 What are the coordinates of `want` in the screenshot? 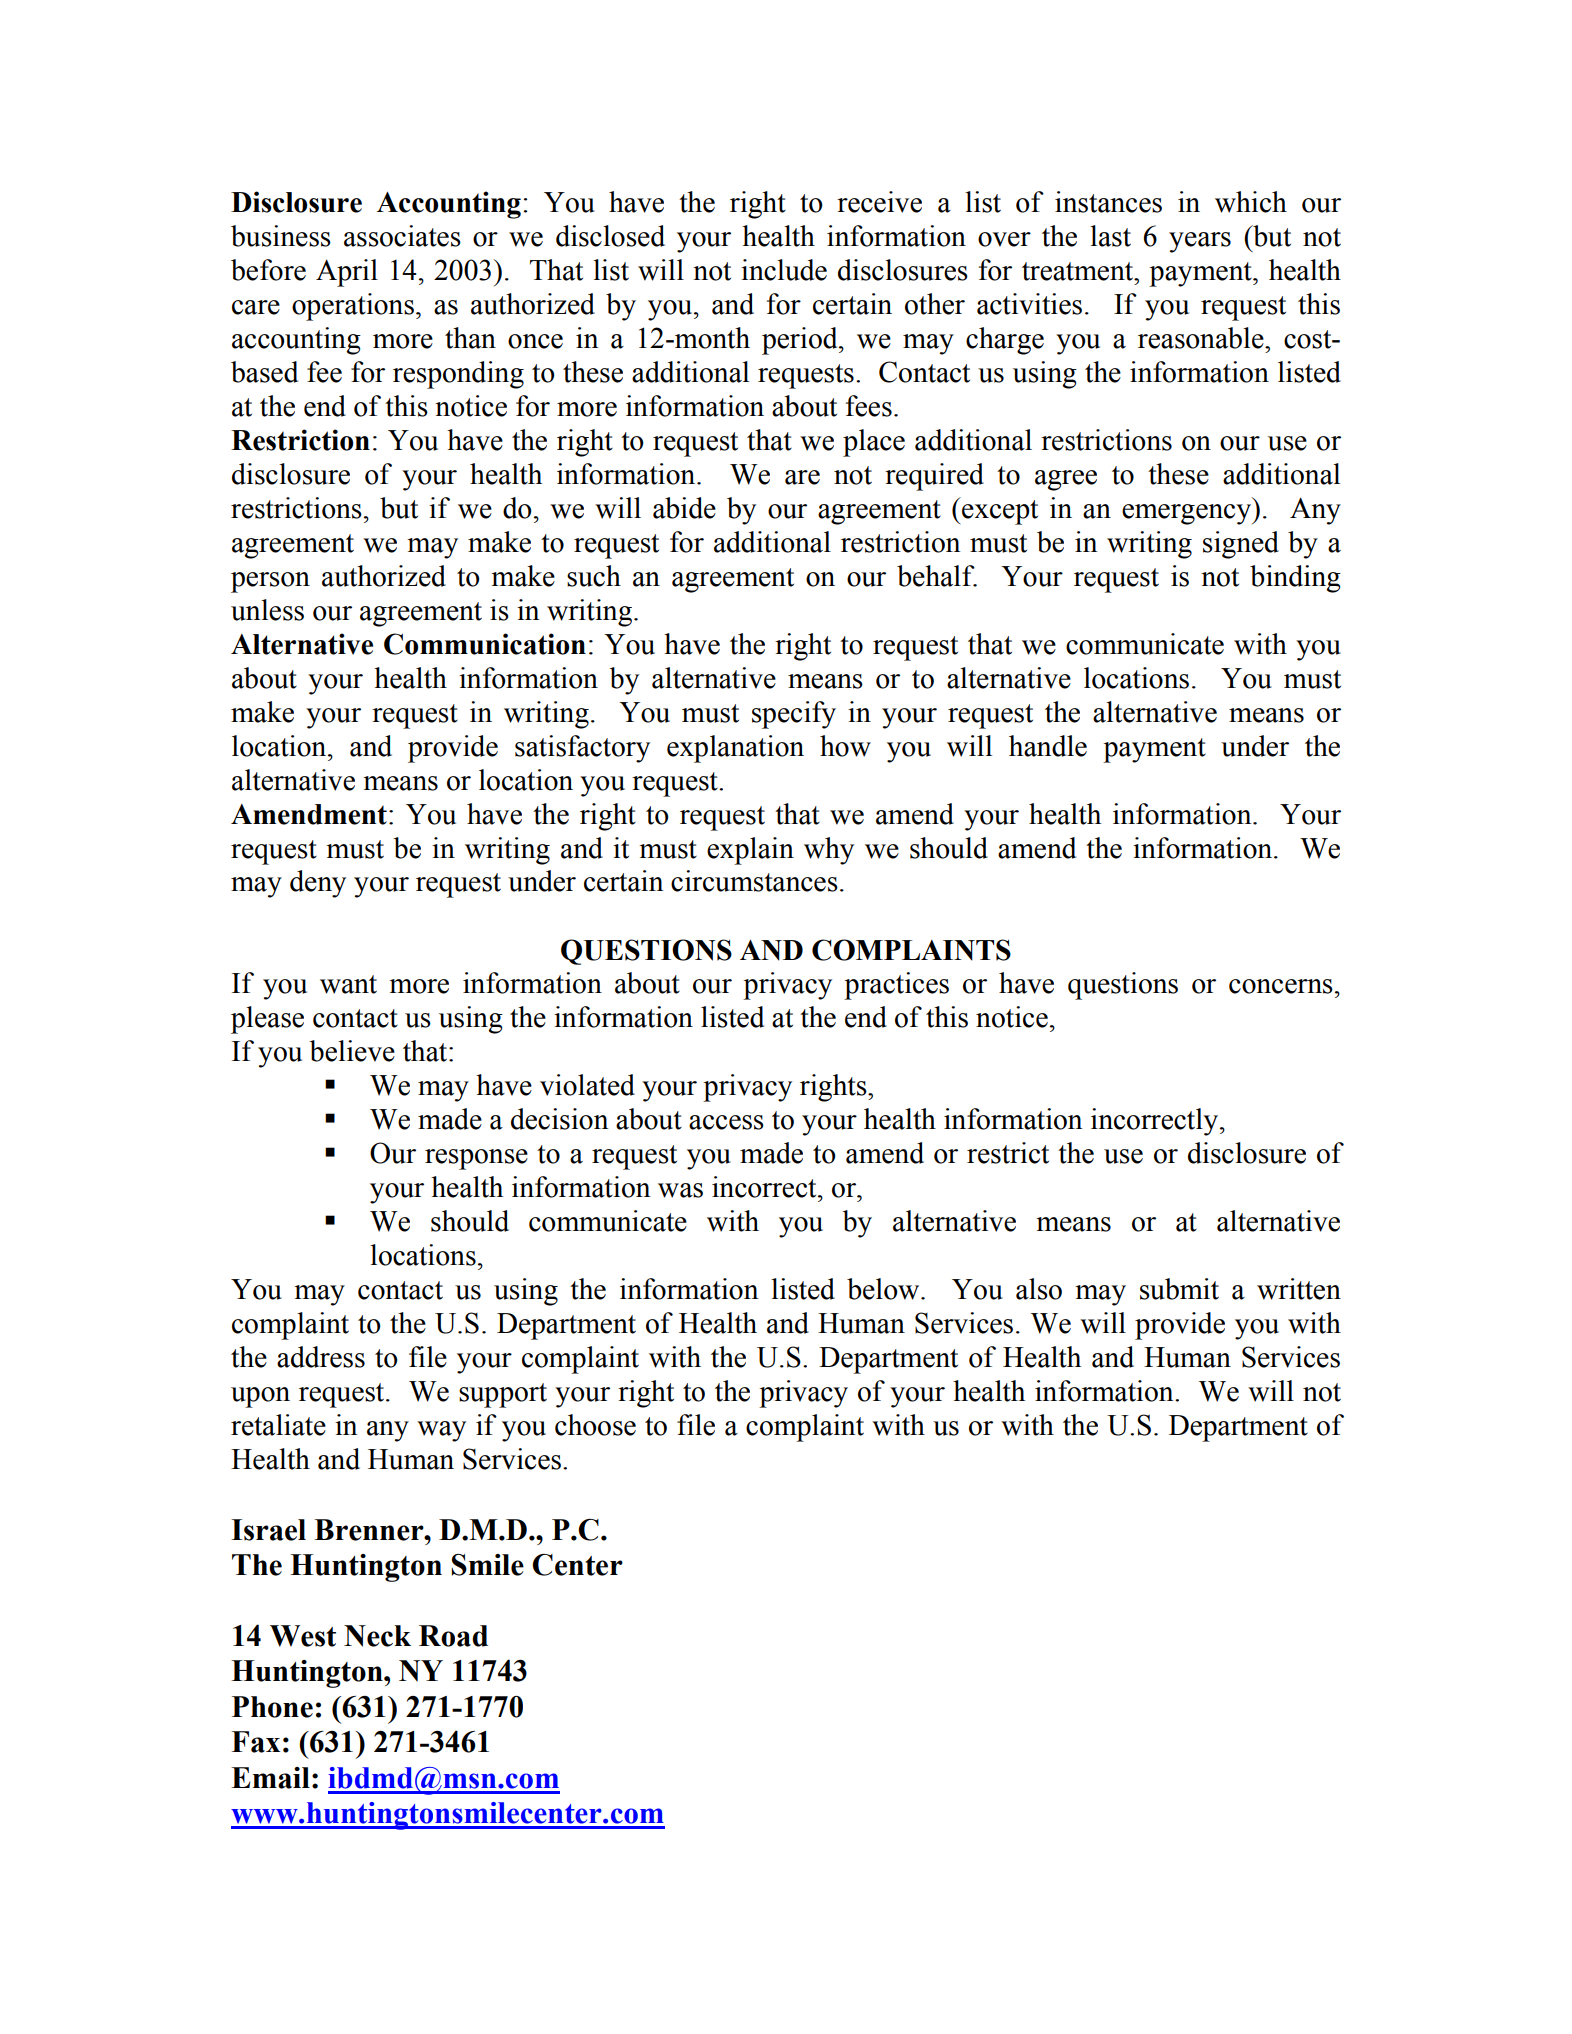 It's located at (348, 984).
